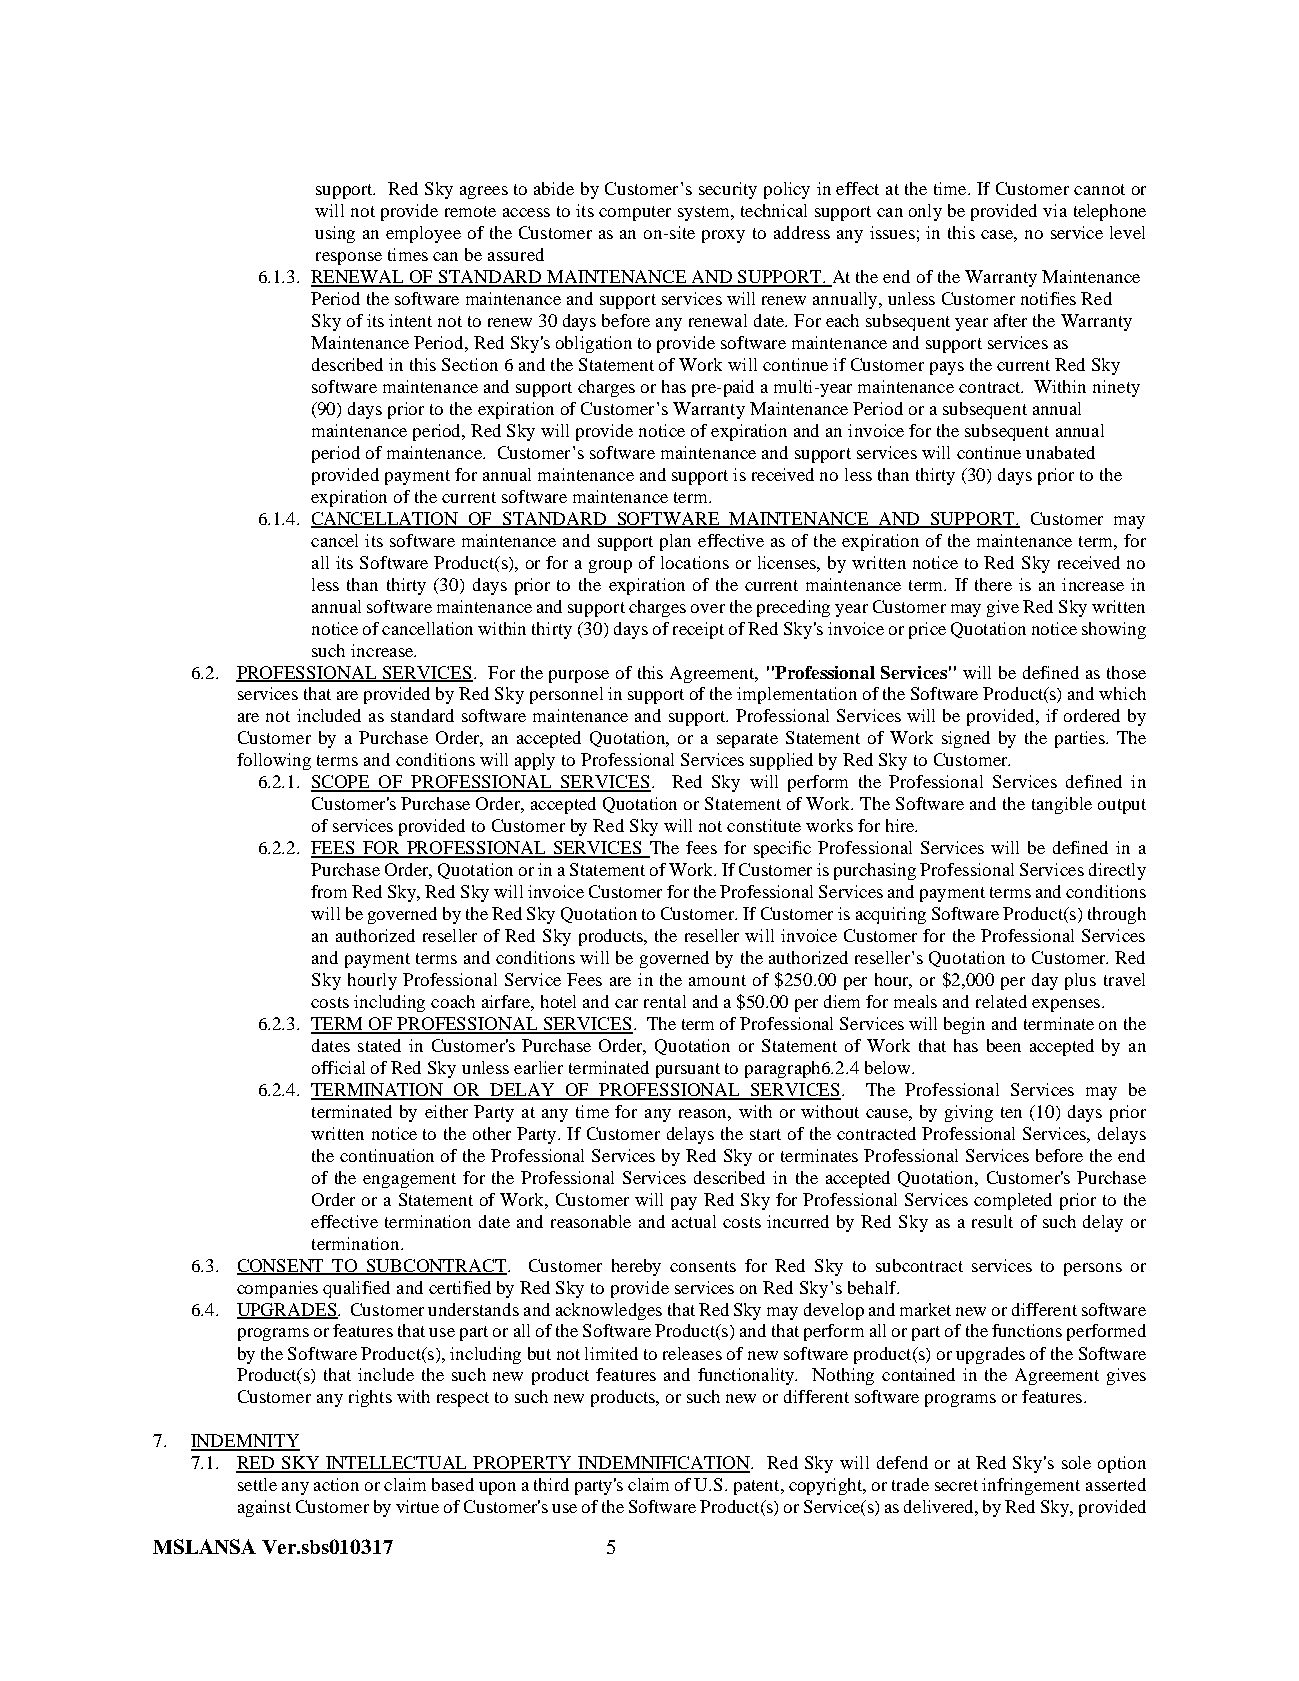  What do you see at coordinates (1031, 1486) in the image?
I see `infringement` at bounding box center [1031, 1486].
